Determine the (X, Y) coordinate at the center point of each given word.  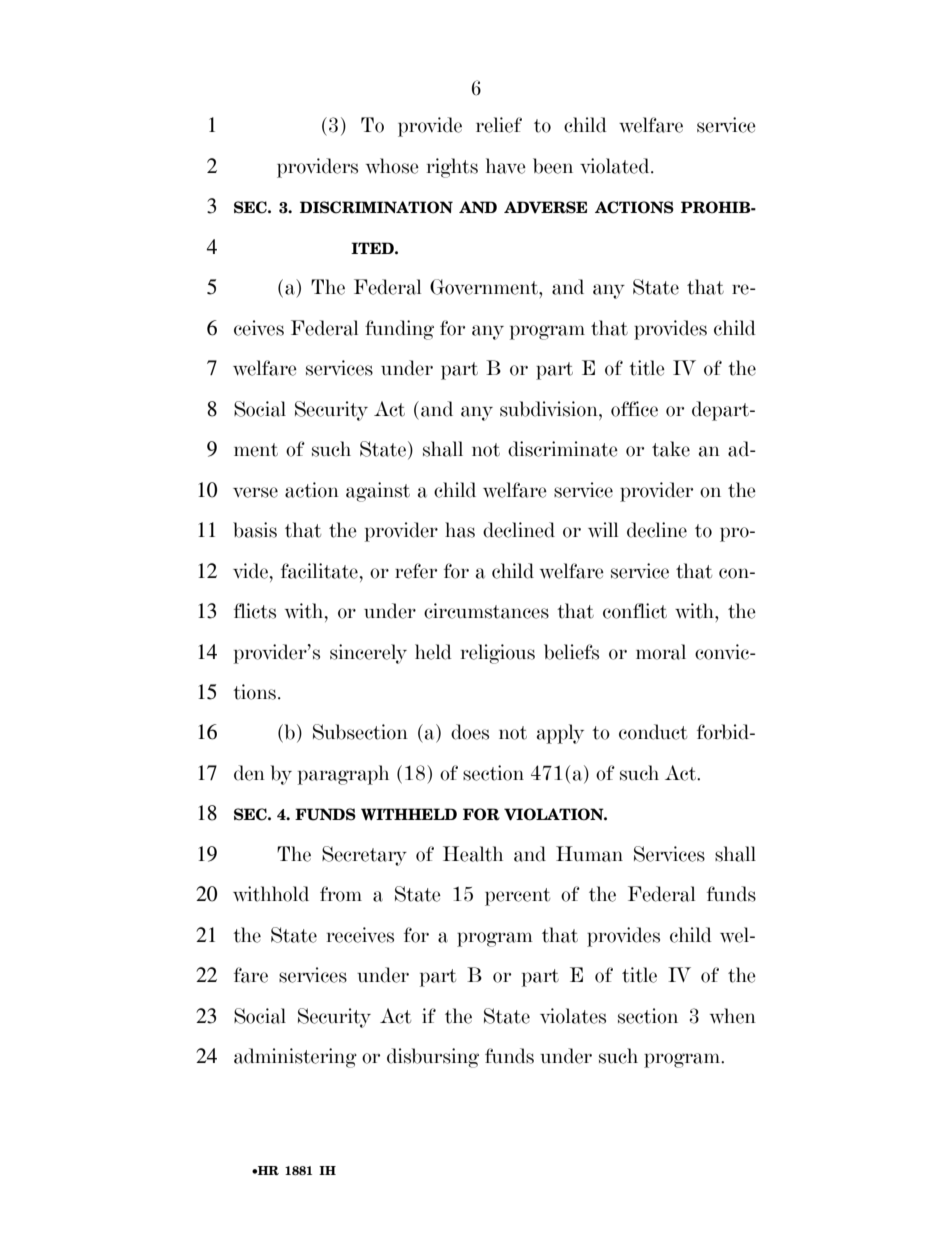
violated (616, 166)
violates (573, 1016)
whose (392, 166)
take (671, 449)
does (470, 732)
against (378, 492)
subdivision (550, 409)
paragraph (343, 775)
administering (295, 1058)
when (733, 1016)
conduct (653, 732)
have (506, 166)
